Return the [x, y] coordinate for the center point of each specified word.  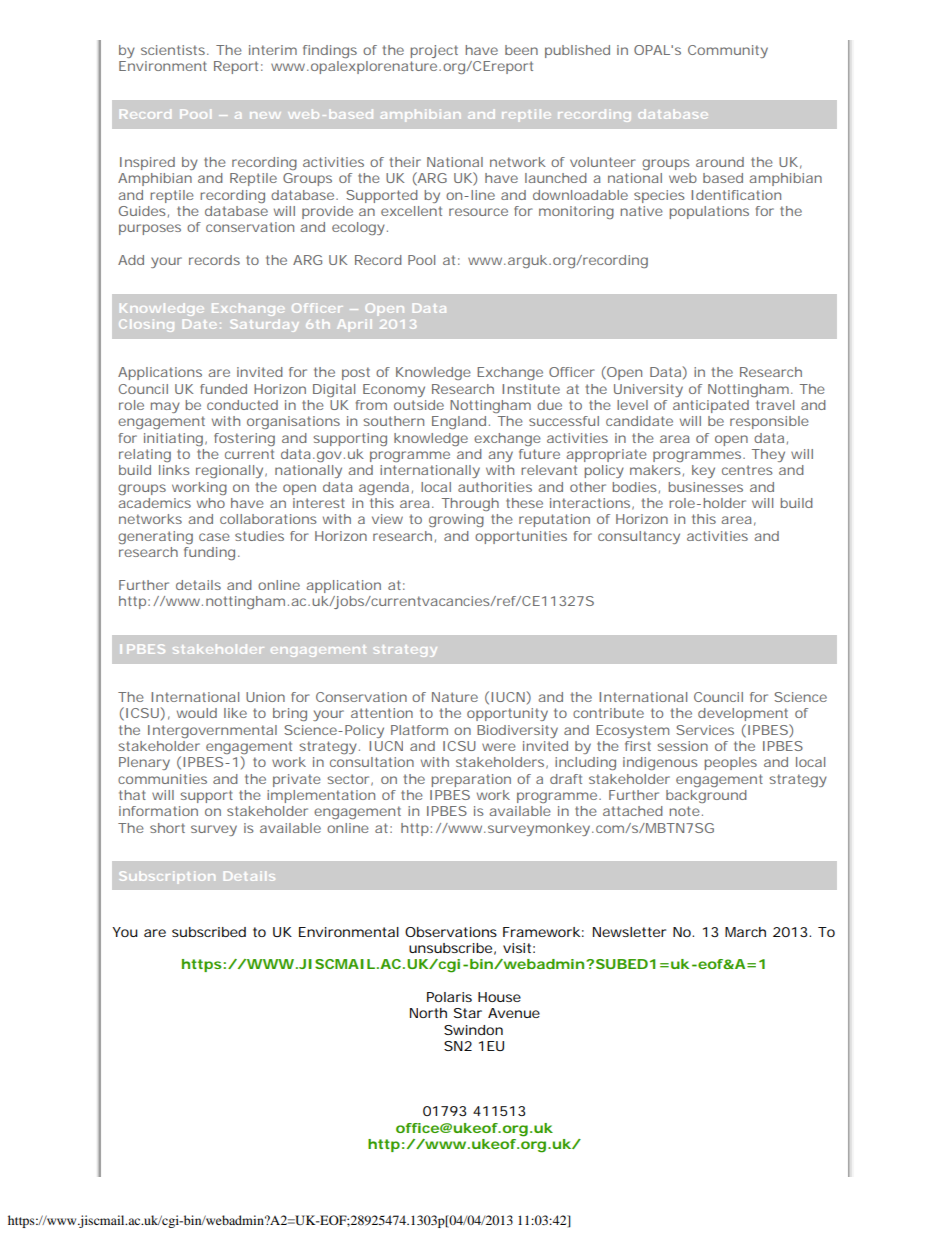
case [214, 537]
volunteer [603, 162]
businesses [705, 487]
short [167, 828]
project [434, 51]
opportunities [521, 537]
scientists [173, 50]
